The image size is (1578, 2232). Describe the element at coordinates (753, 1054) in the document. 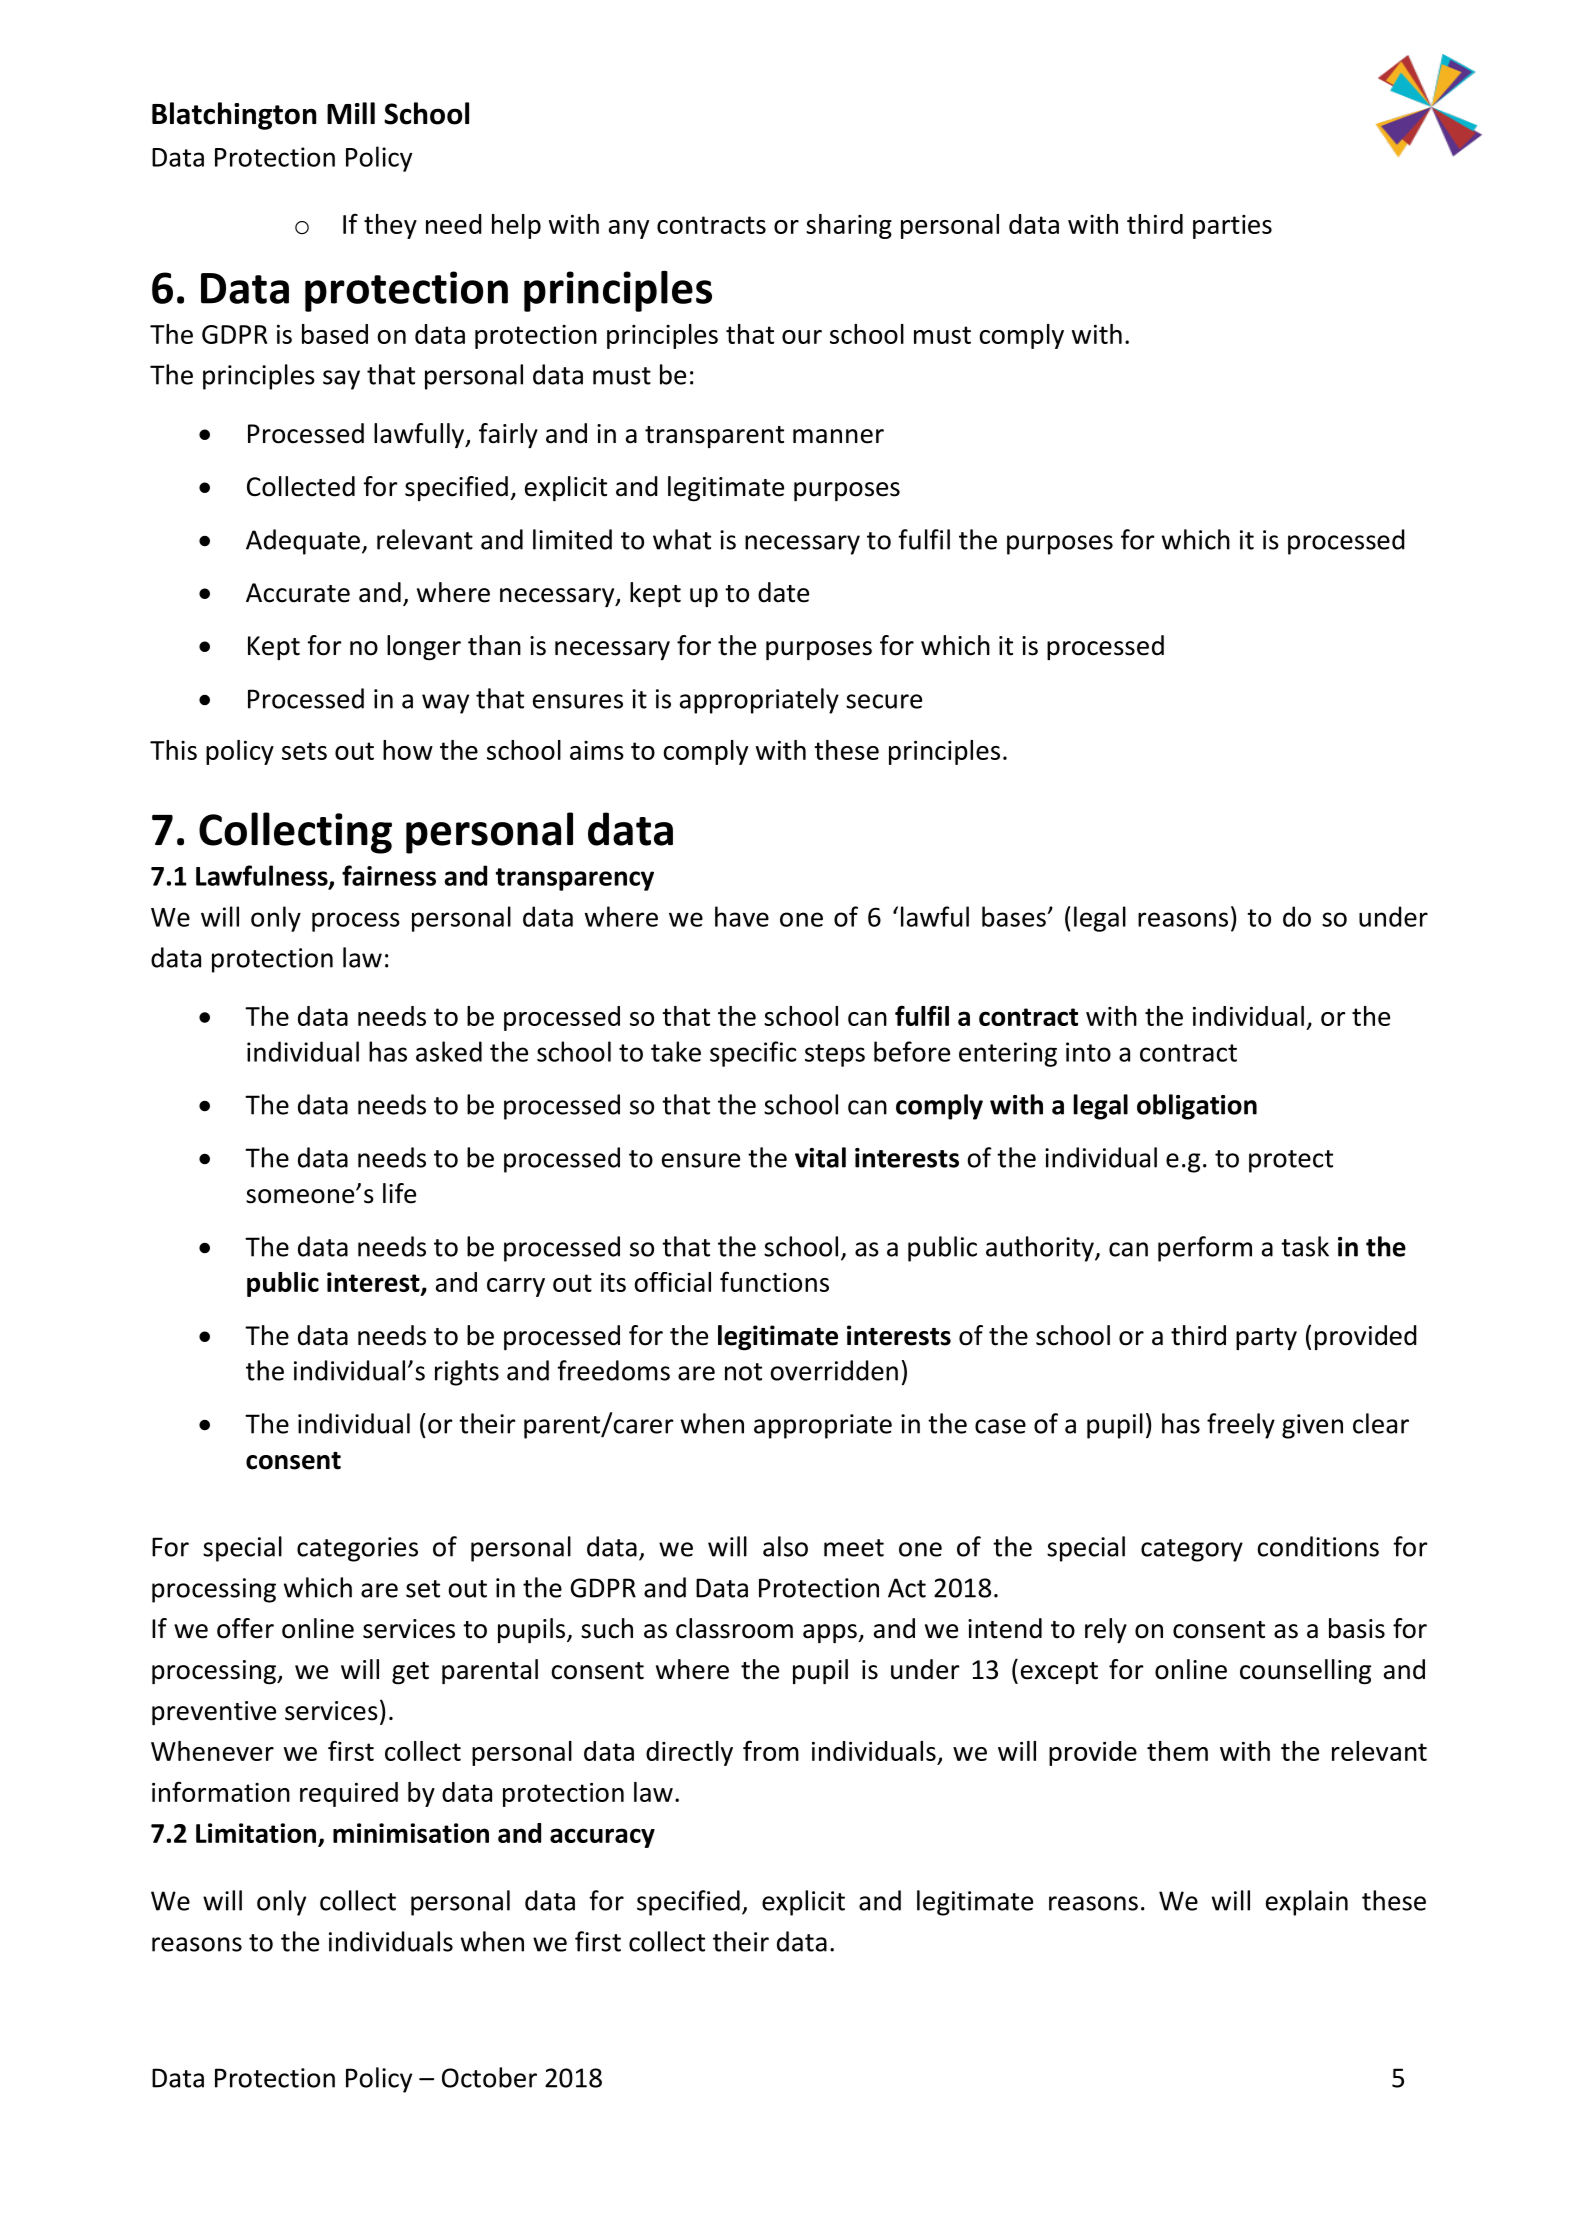

I see `specific` at that location.
